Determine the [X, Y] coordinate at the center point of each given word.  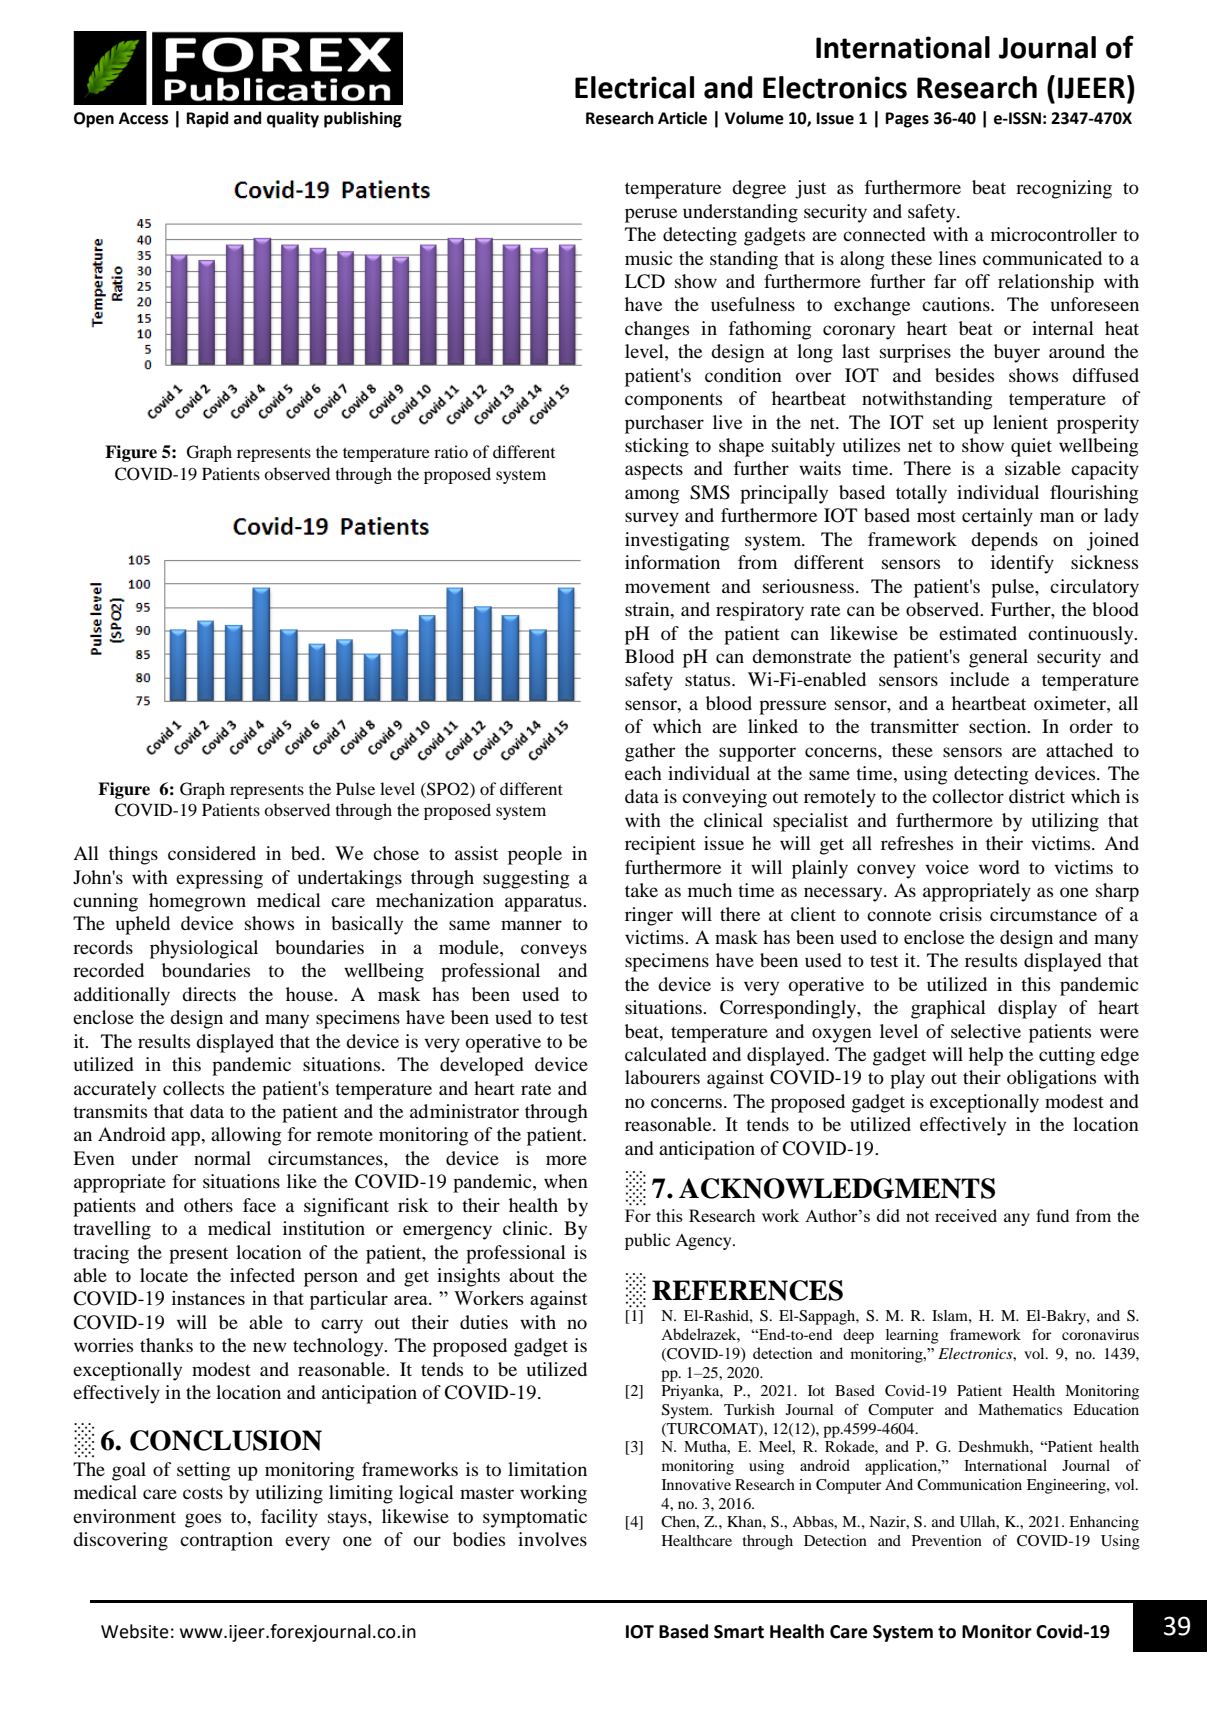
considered [212, 853]
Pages [907, 120]
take [641, 890]
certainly [997, 517]
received [966, 1215]
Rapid [207, 119]
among [652, 496]
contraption [226, 1541]
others [208, 1205]
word [999, 867]
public [647, 1241]
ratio [451, 451]
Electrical [634, 87]
